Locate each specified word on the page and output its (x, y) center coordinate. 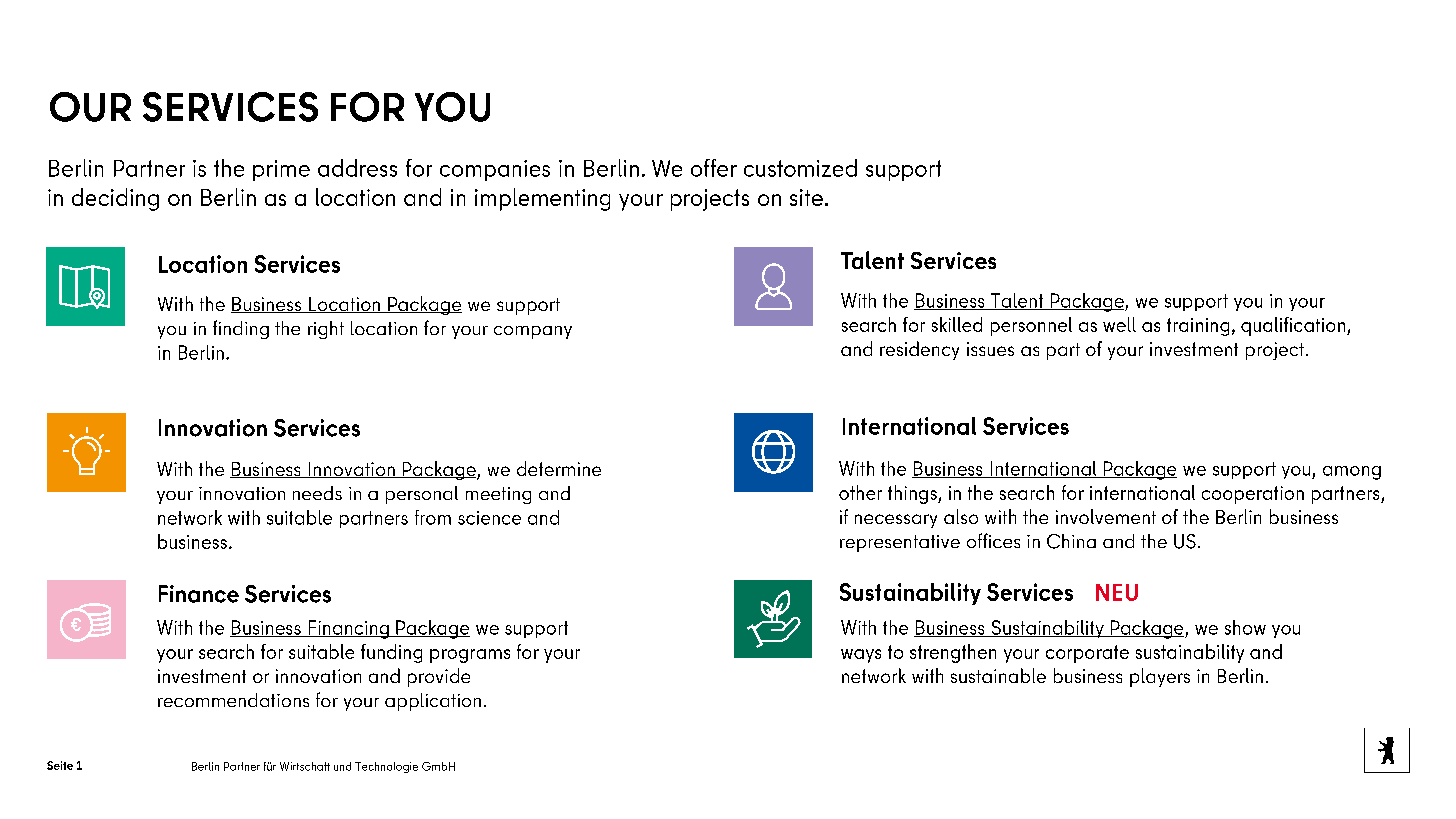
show (1245, 627)
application (433, 702)
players (1160, 677)
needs (317, 493)
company (533, 332)
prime (281, 170)
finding (241, 329)
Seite (60, 765)
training (1198, 327)
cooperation (1253, 495)
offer (714, 168)
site (806, 197)
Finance (199, 594)
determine (559, 468)
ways (861, 656)
